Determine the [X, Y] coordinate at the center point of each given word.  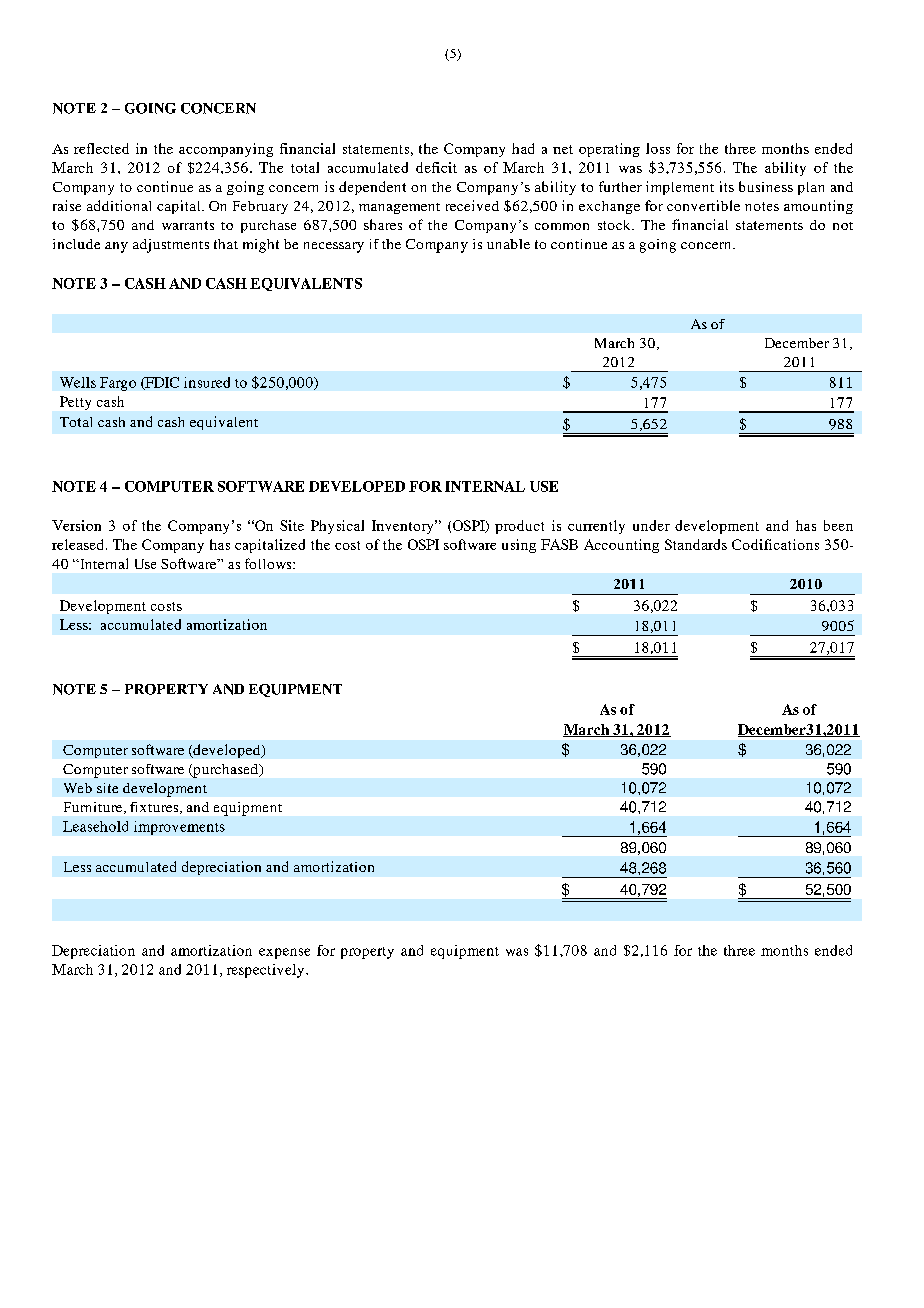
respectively [267, 971]
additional [119, 205]
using [519, 546]
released [79, 544]
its [727, 186]
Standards [696, 544]
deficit [436, 167]
